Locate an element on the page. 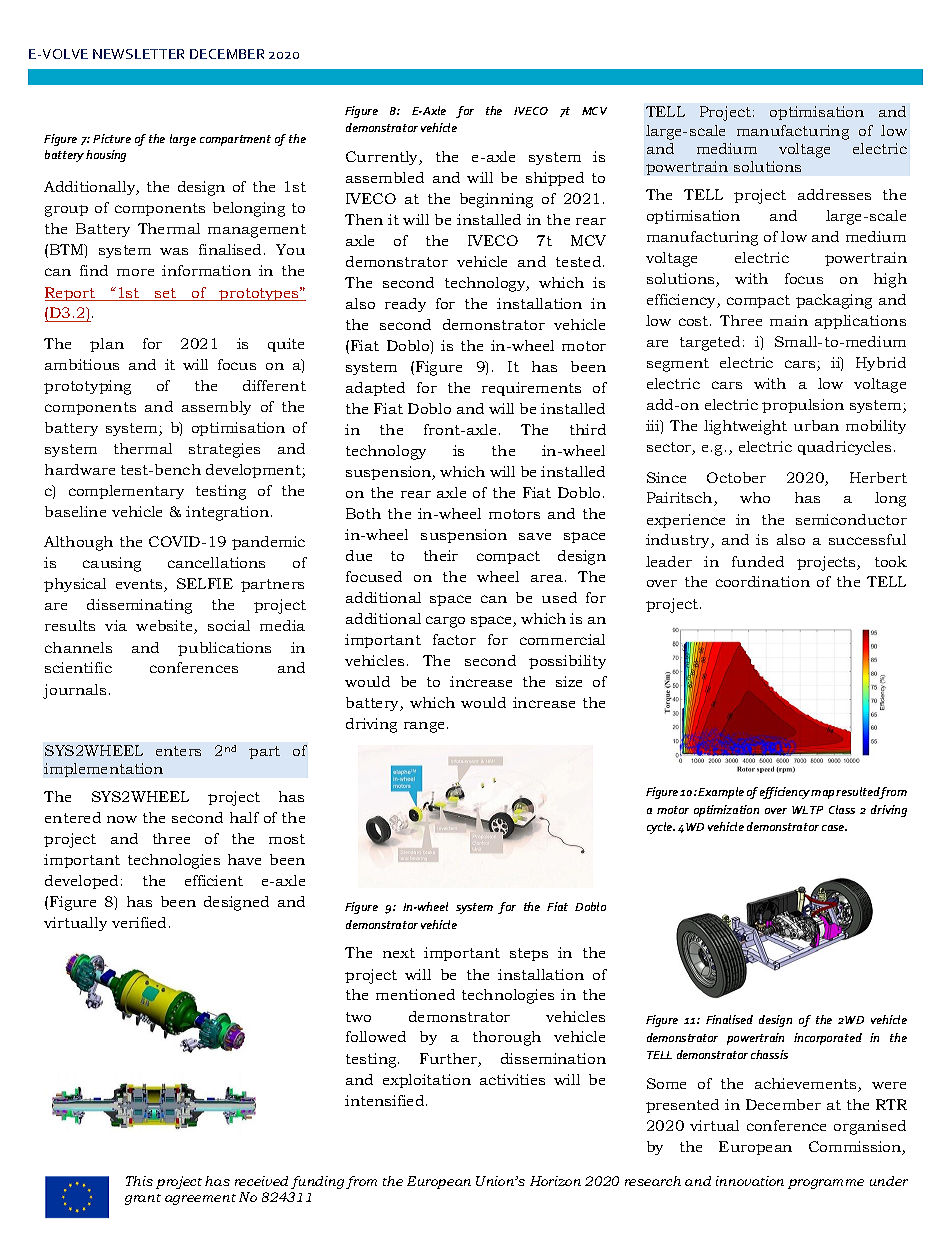 The width and height of the document is (952, 1233). programme is located at coordinates (826, 1184).
